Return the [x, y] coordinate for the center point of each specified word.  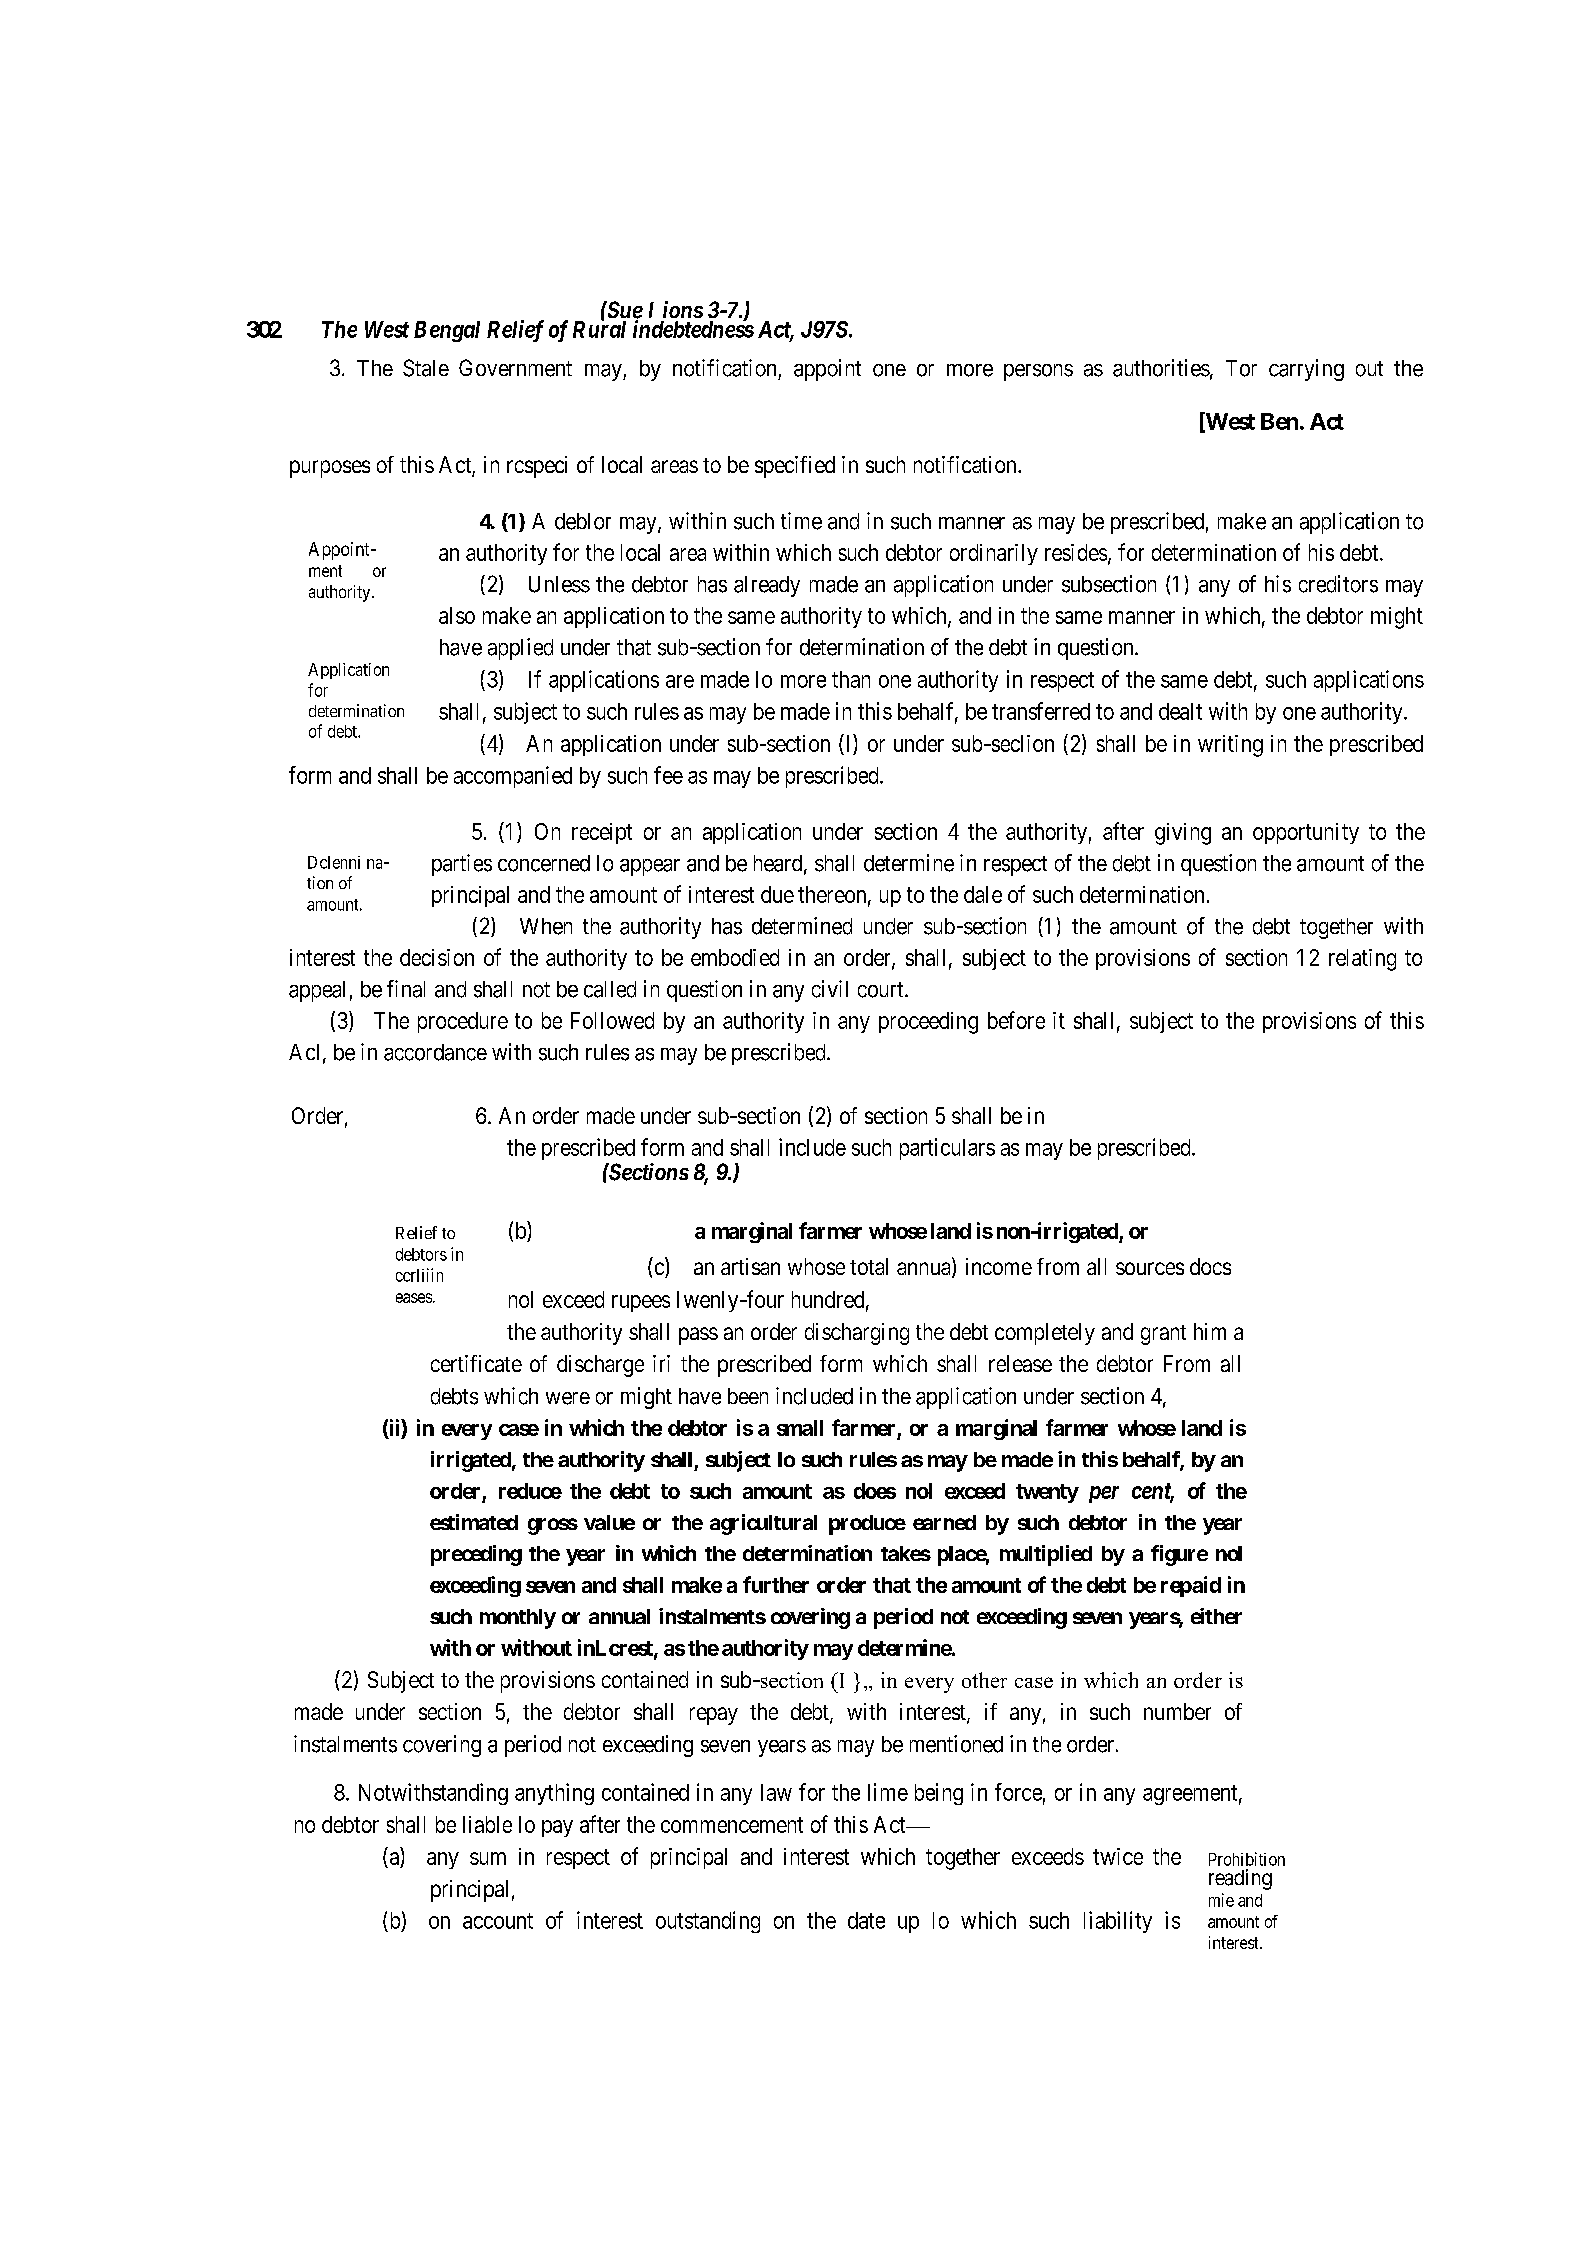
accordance [435, 1052]
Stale [426, 368]
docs [1210, 1266]
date [866, 1920]
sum [488, 1858]
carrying [1306, 370]
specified [795, 467]
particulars [947, 1149]
